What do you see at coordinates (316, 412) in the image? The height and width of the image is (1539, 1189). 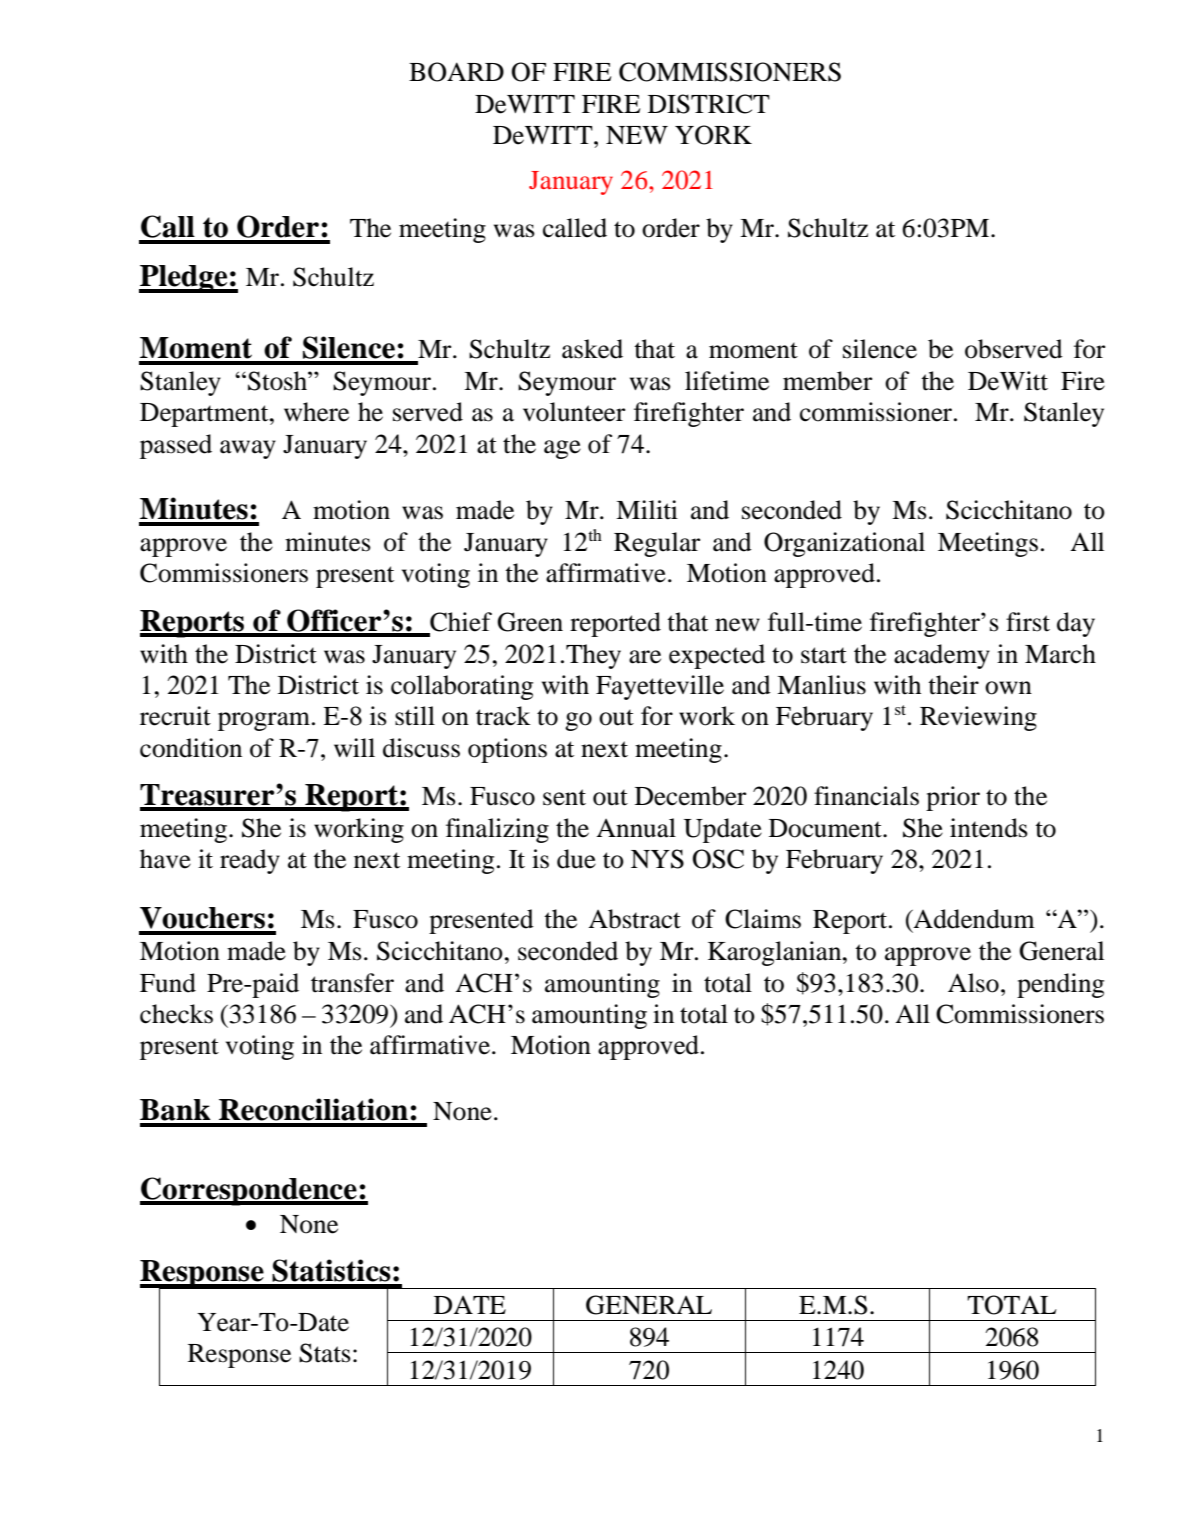 I see `where` at bounding box center [316, 412].
